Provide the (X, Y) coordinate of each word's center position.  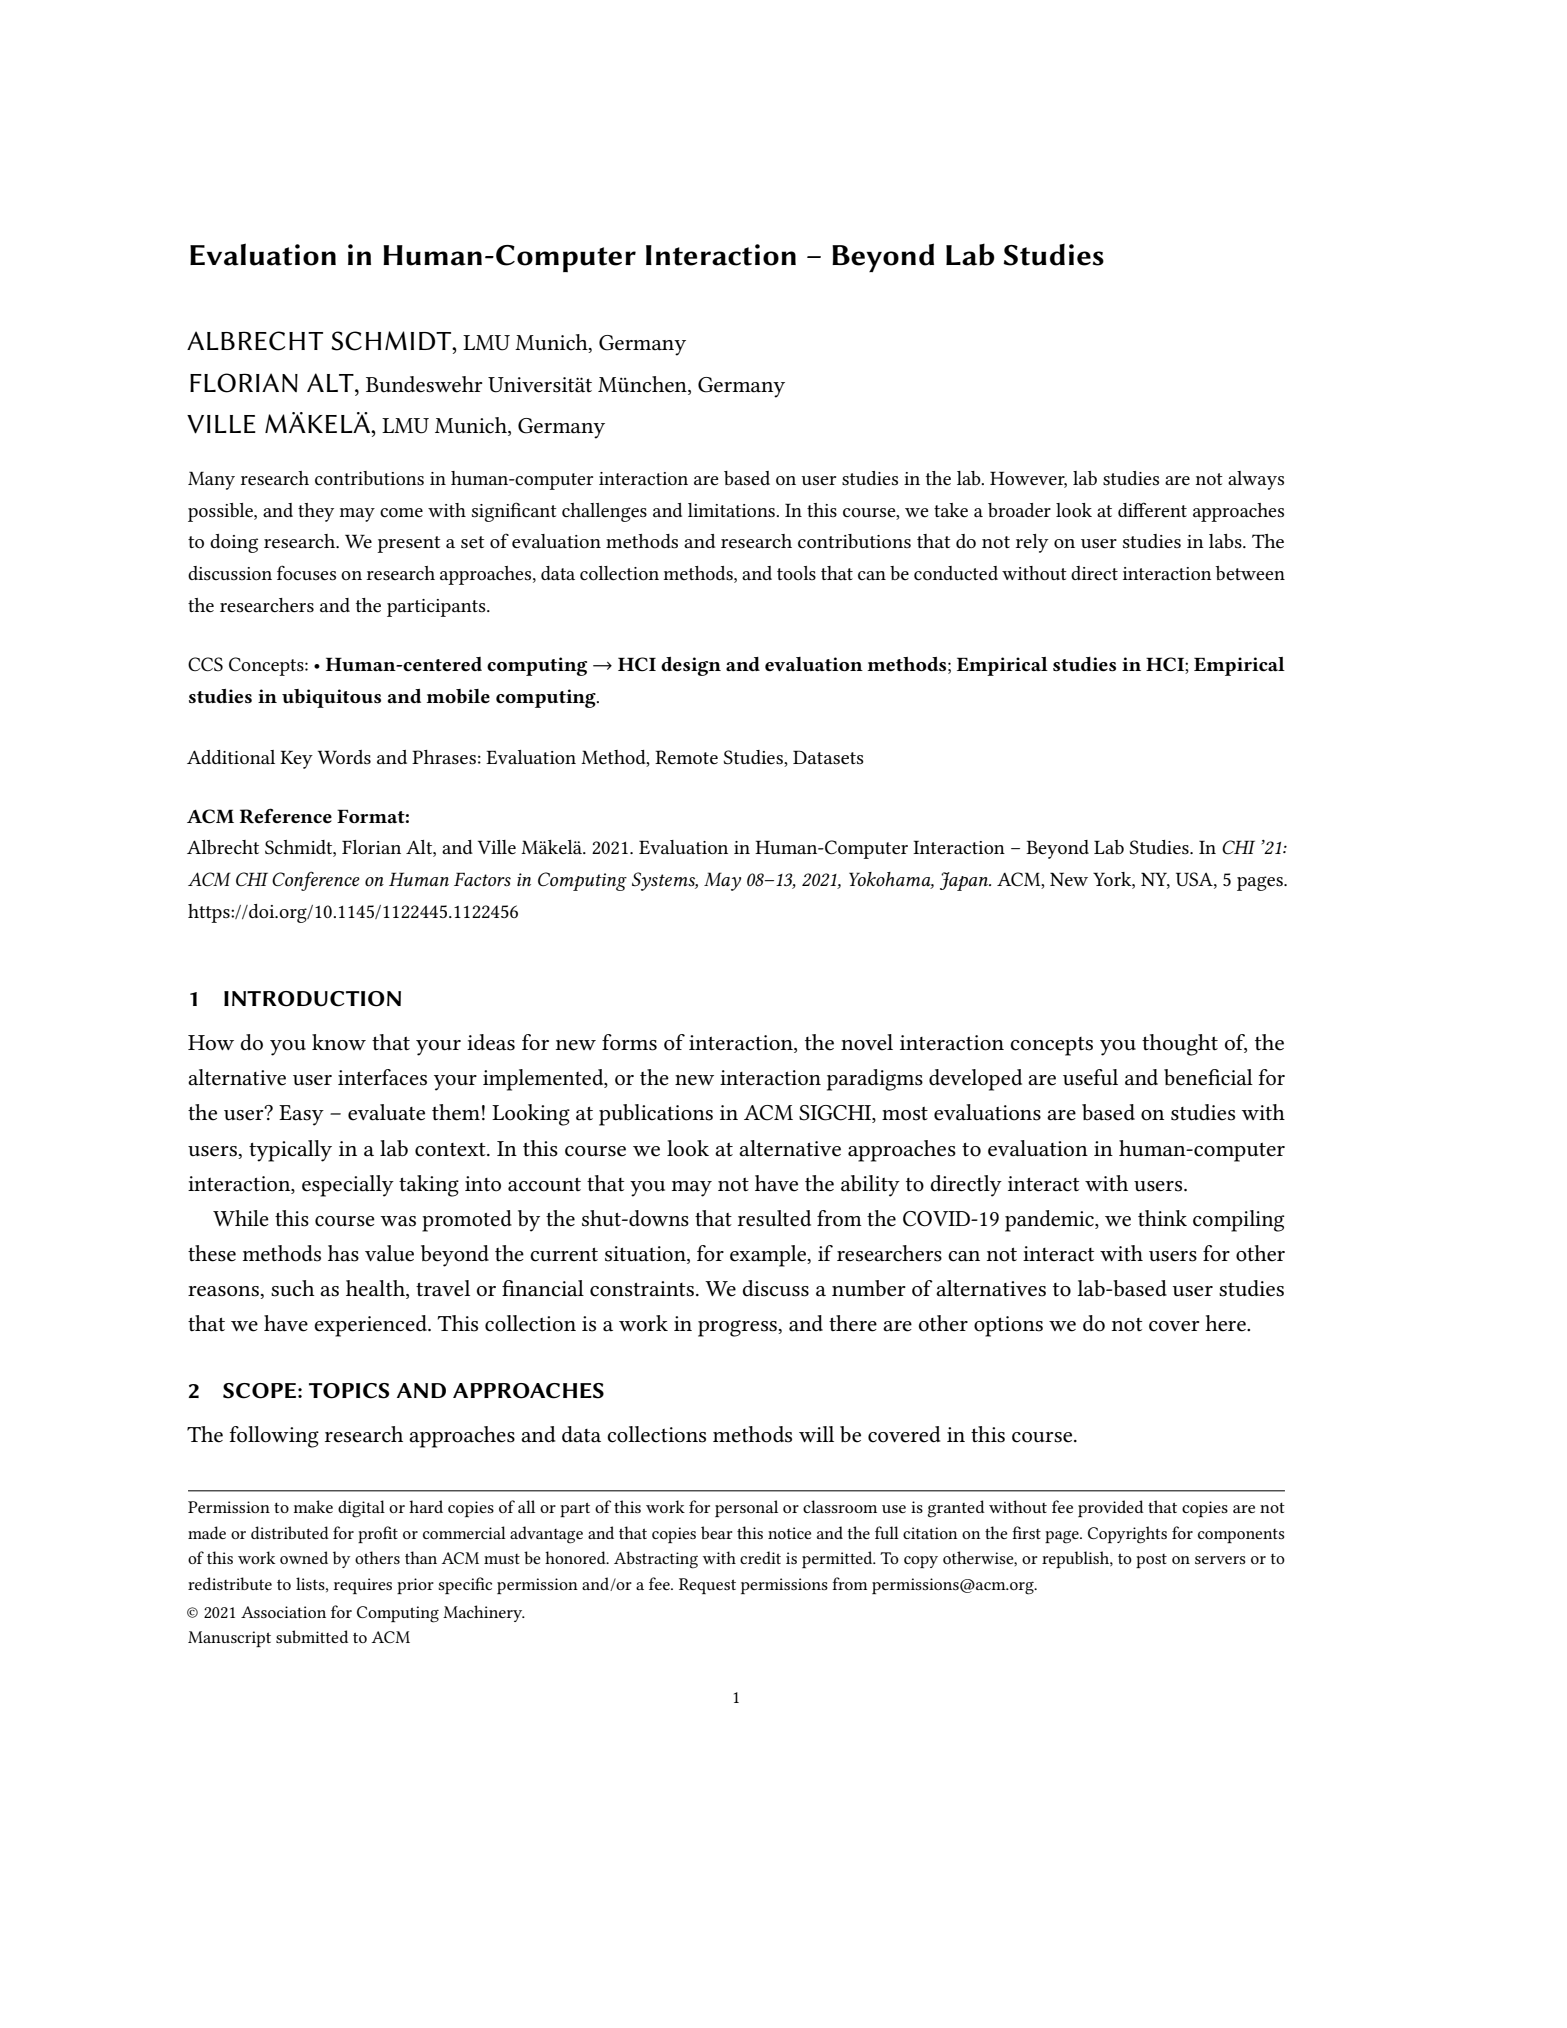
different (1152, 510)
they (316, 512)
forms (629, 1042)
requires (363, 1586)
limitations (732, 510)
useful (1090, 1077)
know (339, 1042)
